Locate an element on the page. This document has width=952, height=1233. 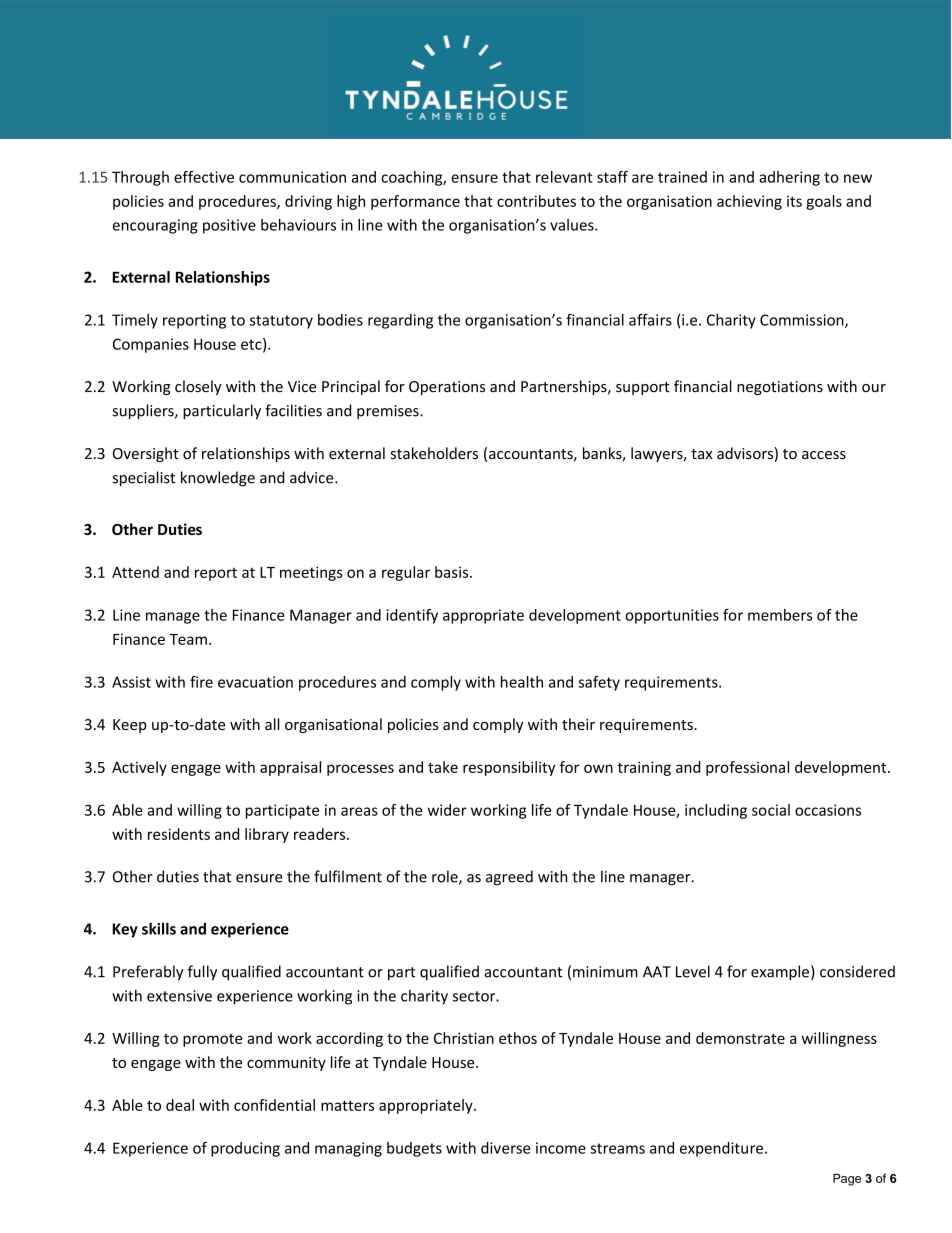
positive is located at coordinates (229, 226).
